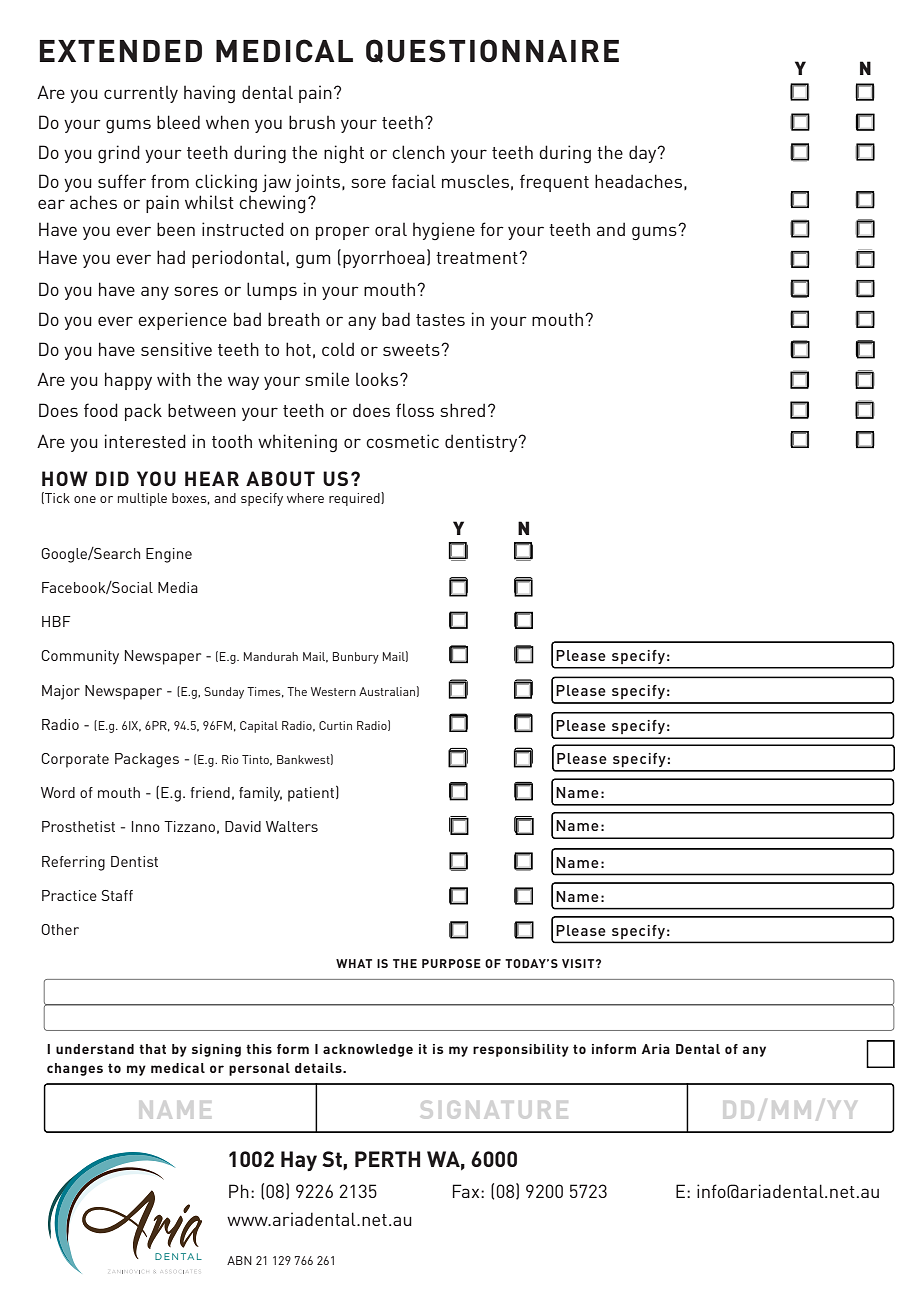 The image size is (924, 1308). I want to click on Western, so click(333, 691).
